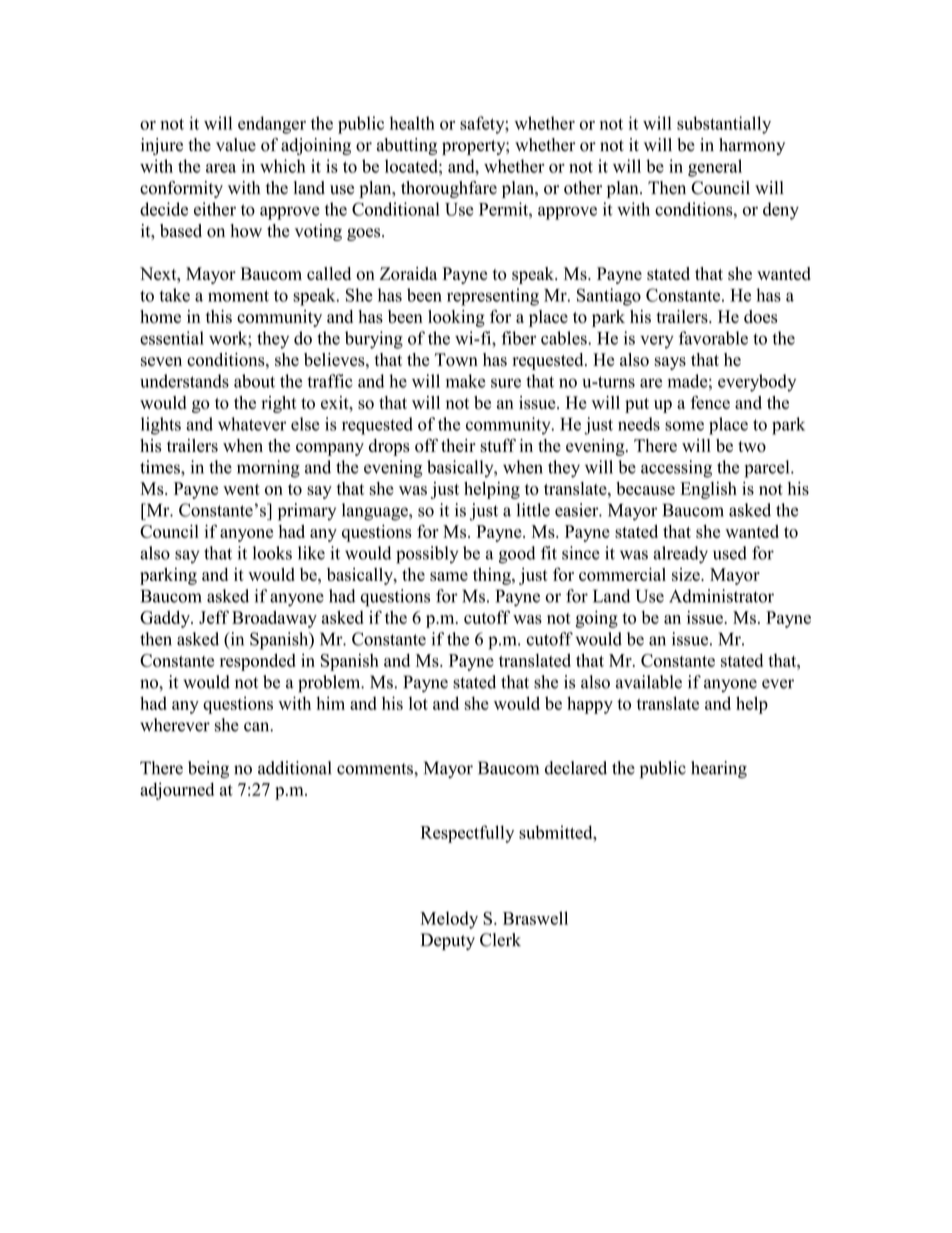 This screenshot has height=1233, width=952. Describe the element at coordinates (730, 553) in the screenshot. I see `used` at that location.
